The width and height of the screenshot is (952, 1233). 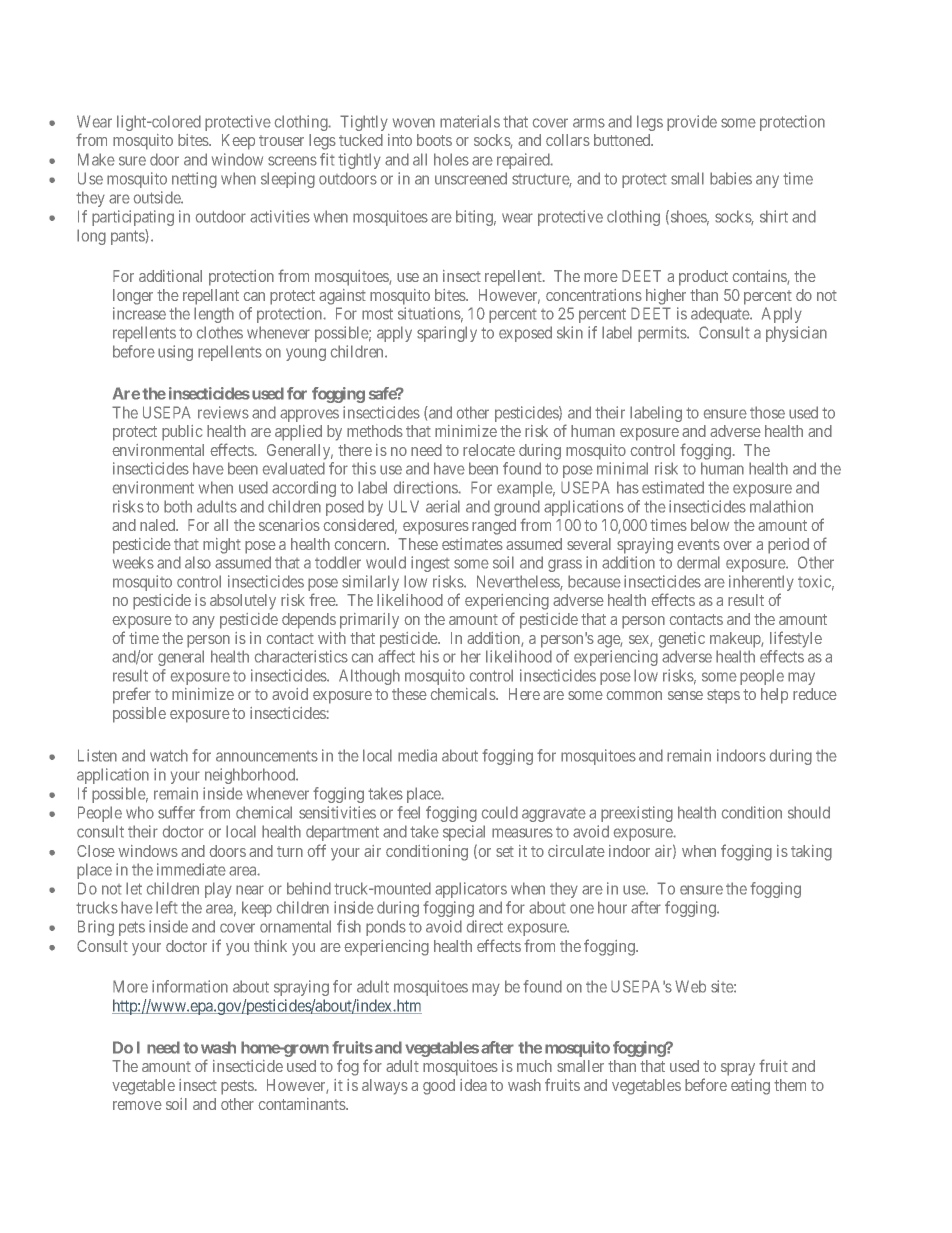 I want to click on ingest, so click(x=430, y=564).
